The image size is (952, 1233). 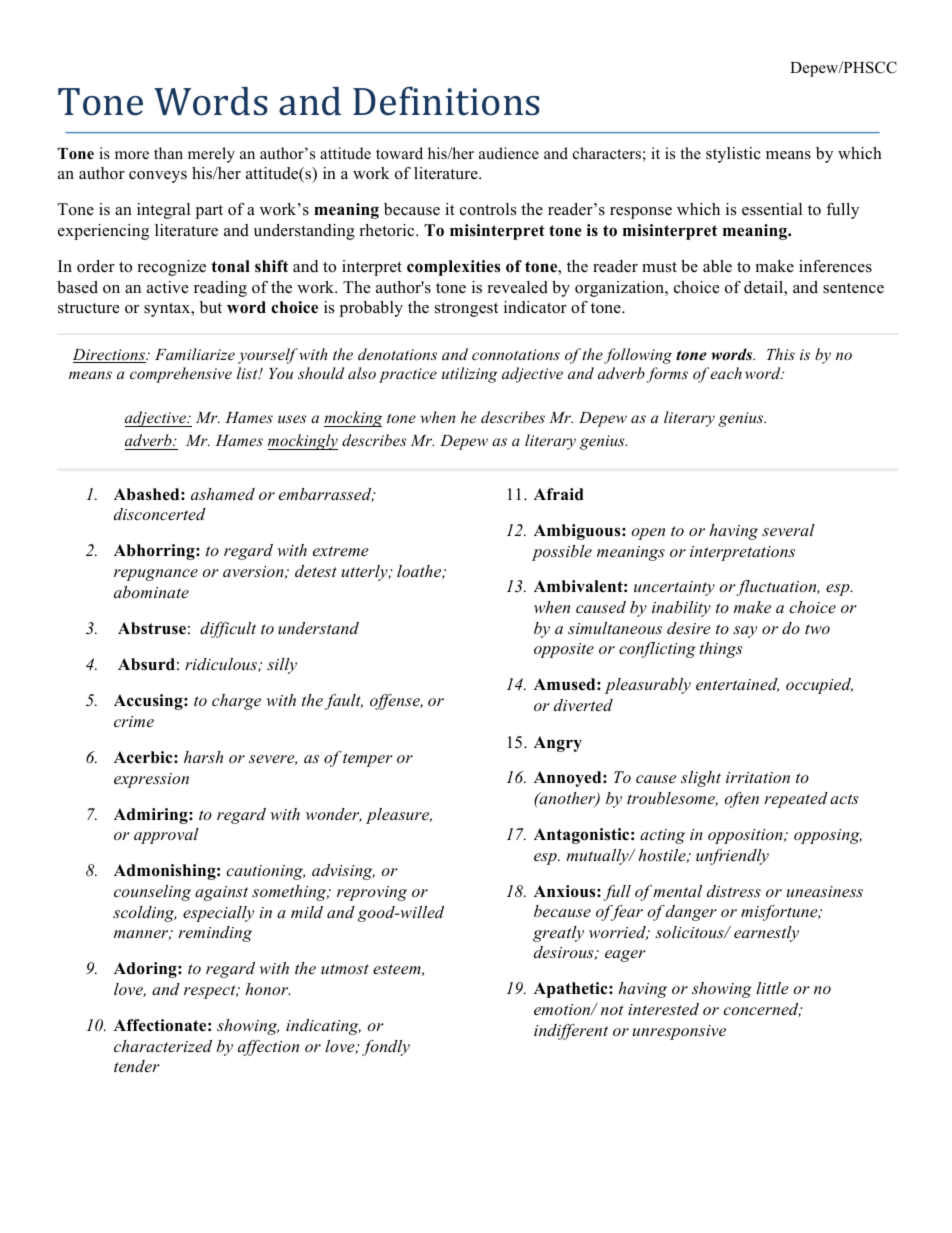 I want to click on characterized, so click(x=163, y=1046).
